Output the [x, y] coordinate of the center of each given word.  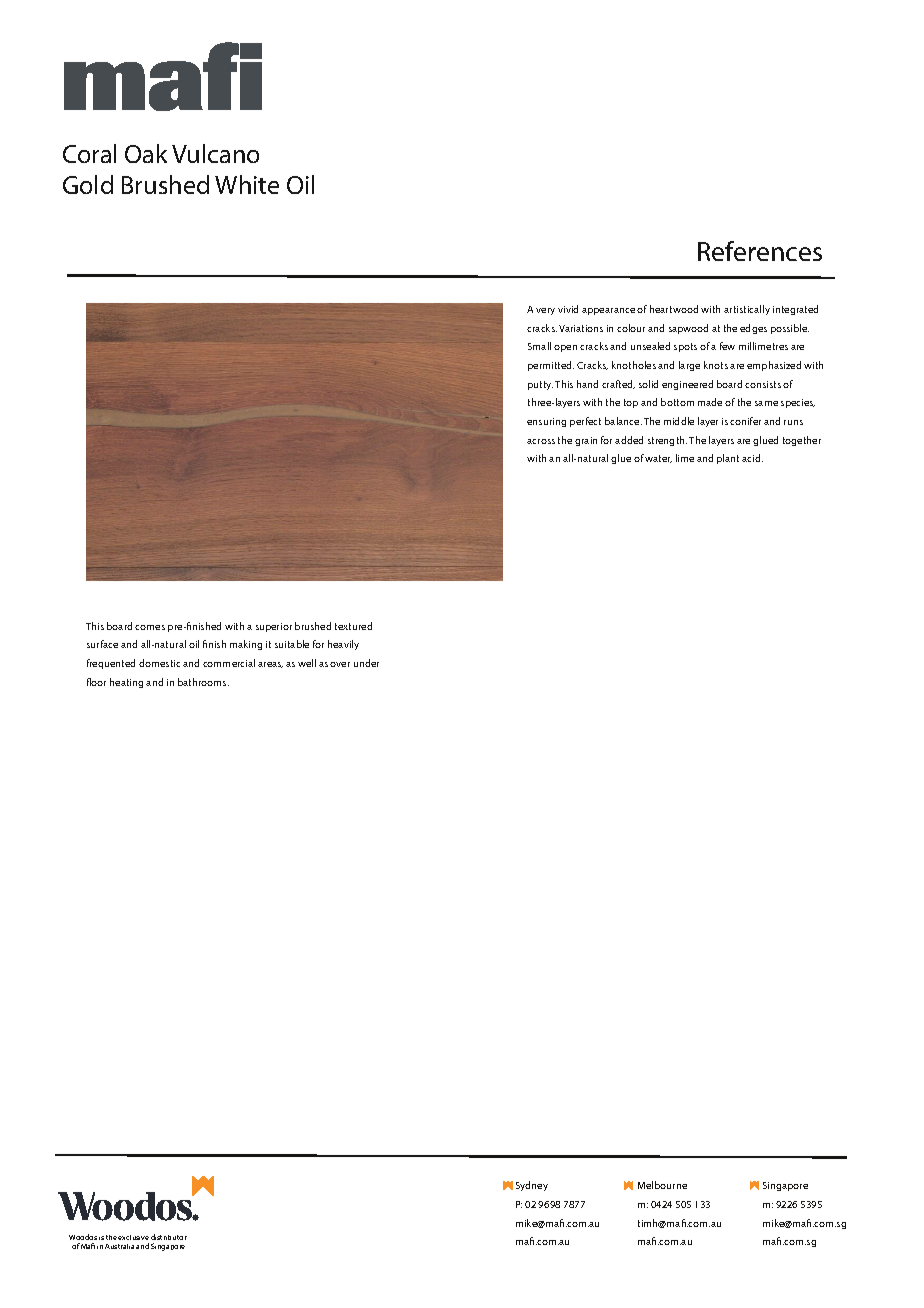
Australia [119, 1246]
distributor [169, 1237]
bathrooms [203, 682]
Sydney [532, 1186]
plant [728, 459]
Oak [146, 153]
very [545, 311]
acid [752, 458]
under [366, 663]
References [760, 251]
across [541, 441]
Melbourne [662, 1185]
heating [126, 683]
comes [150, 627]
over [340, 664]
